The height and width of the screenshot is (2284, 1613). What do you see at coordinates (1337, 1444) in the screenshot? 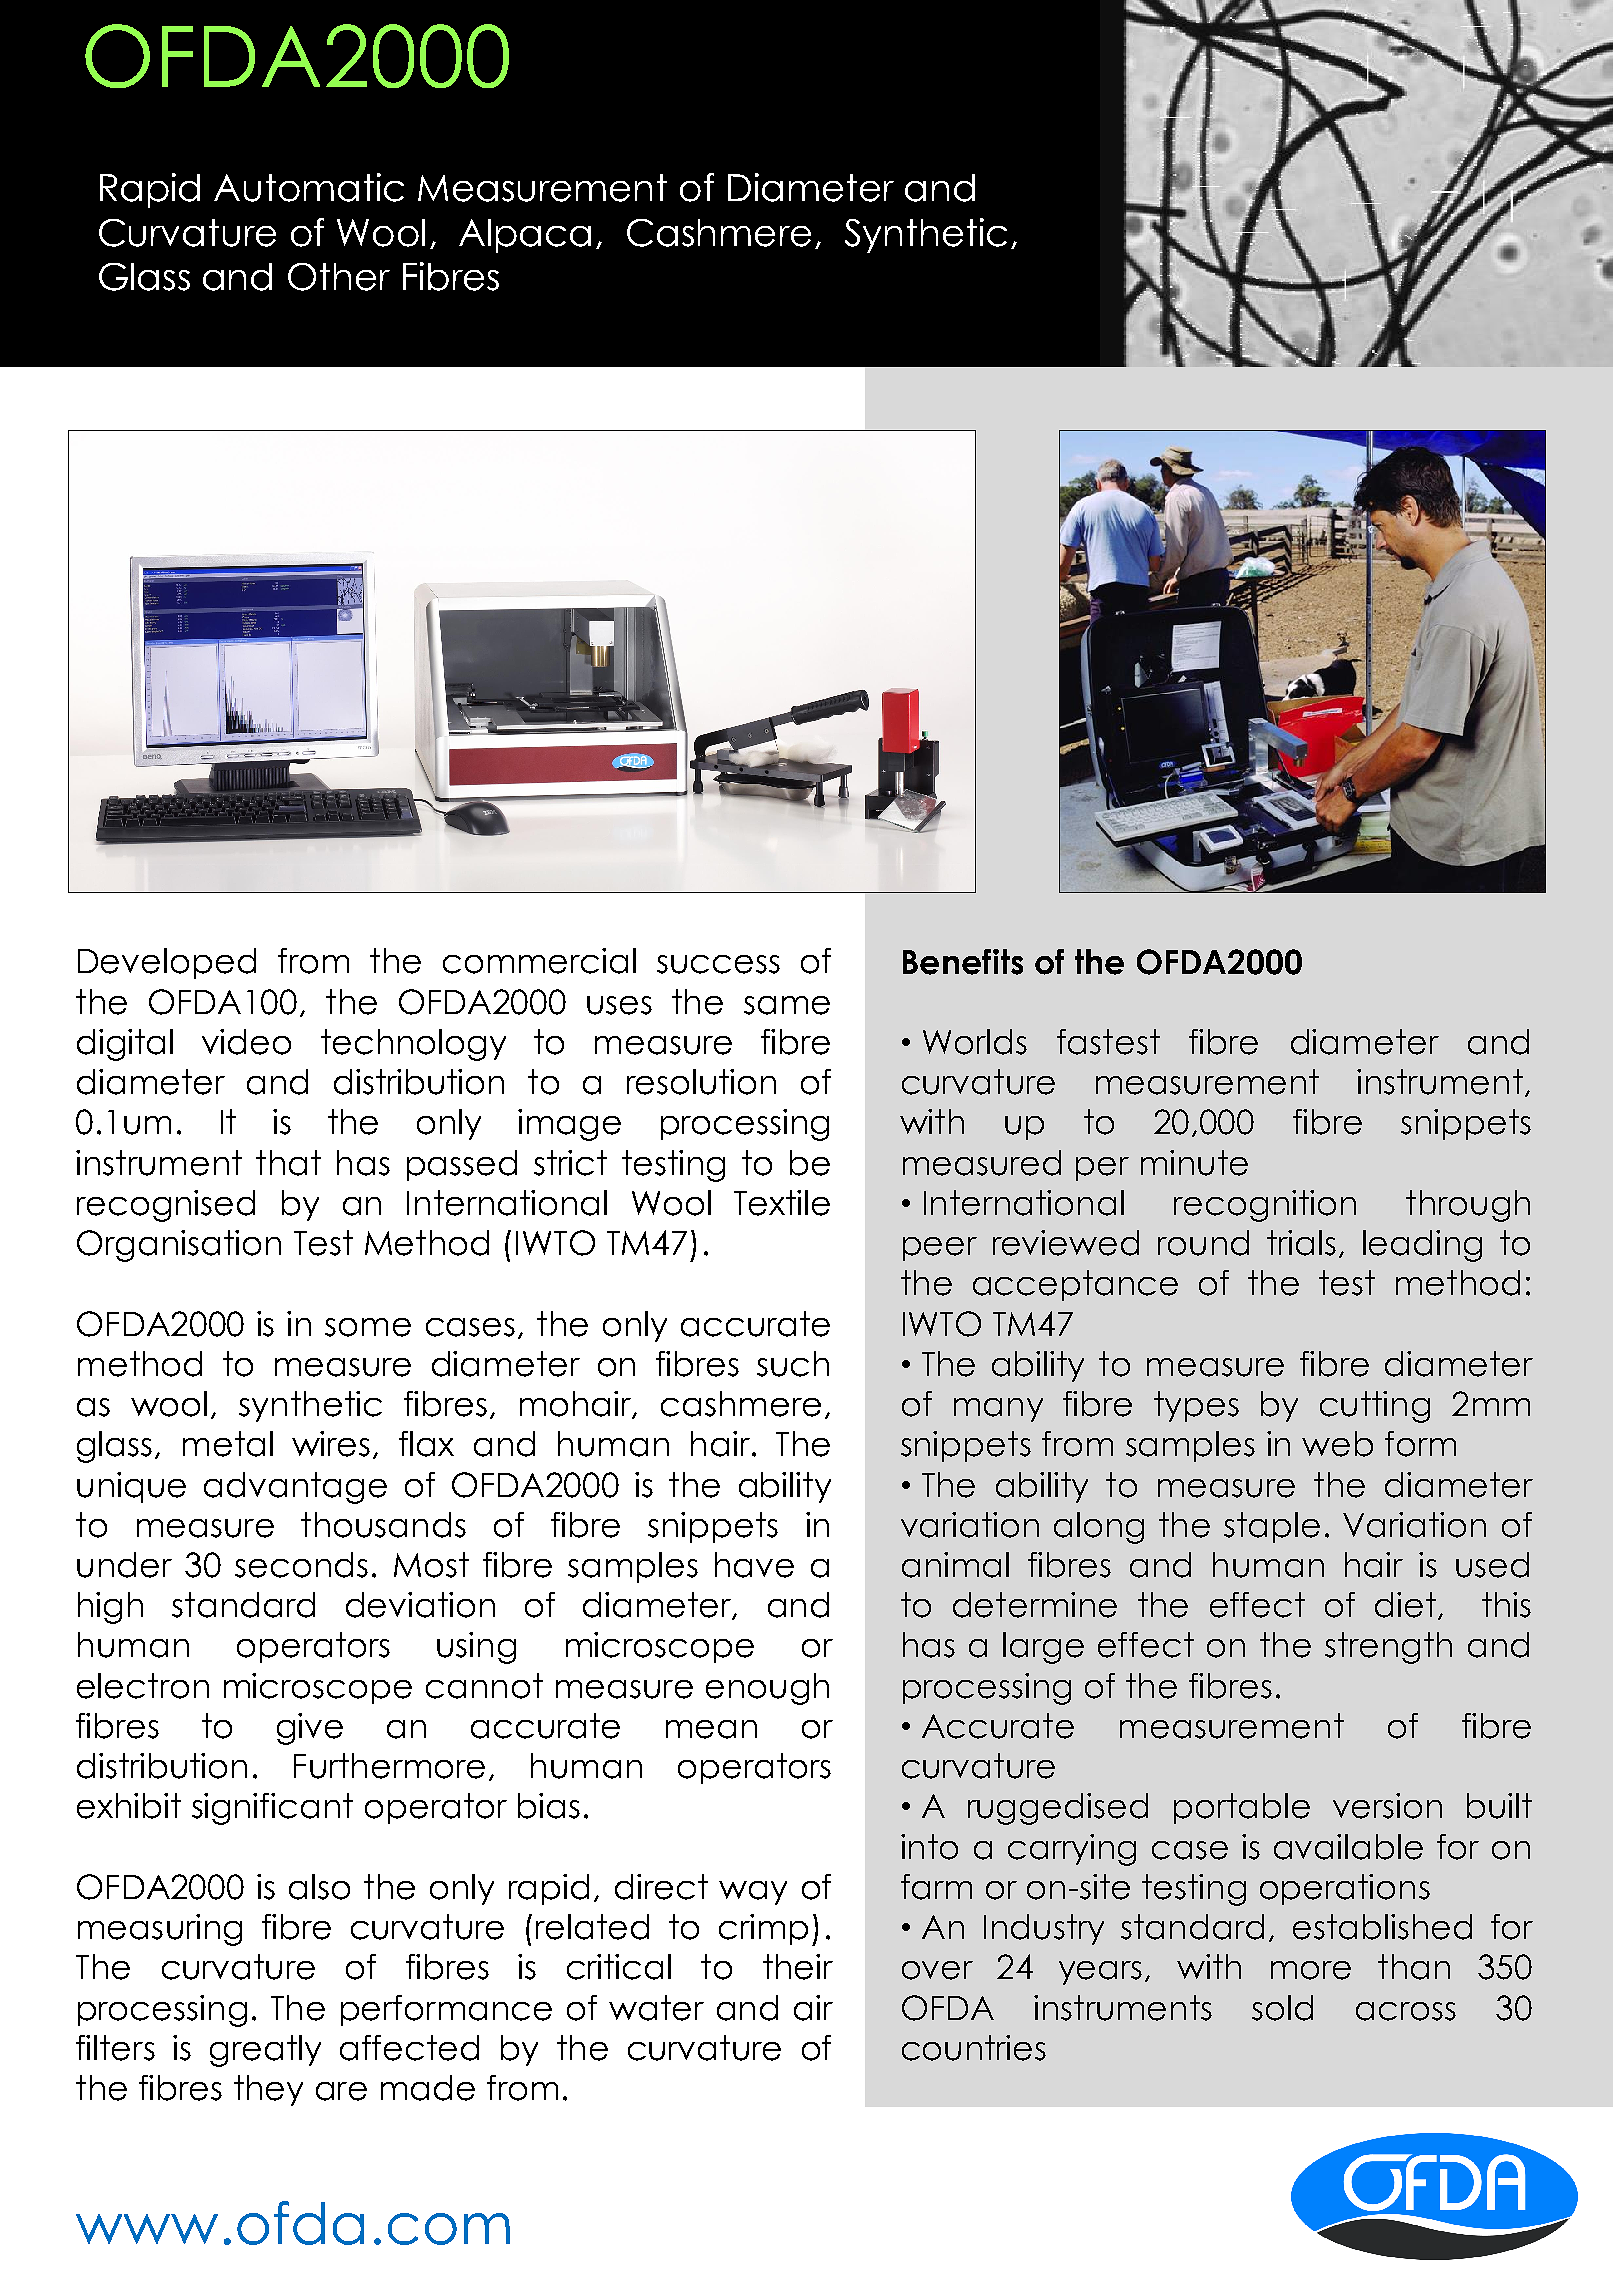
I see `web` at bounding box center [1337, 1444].
